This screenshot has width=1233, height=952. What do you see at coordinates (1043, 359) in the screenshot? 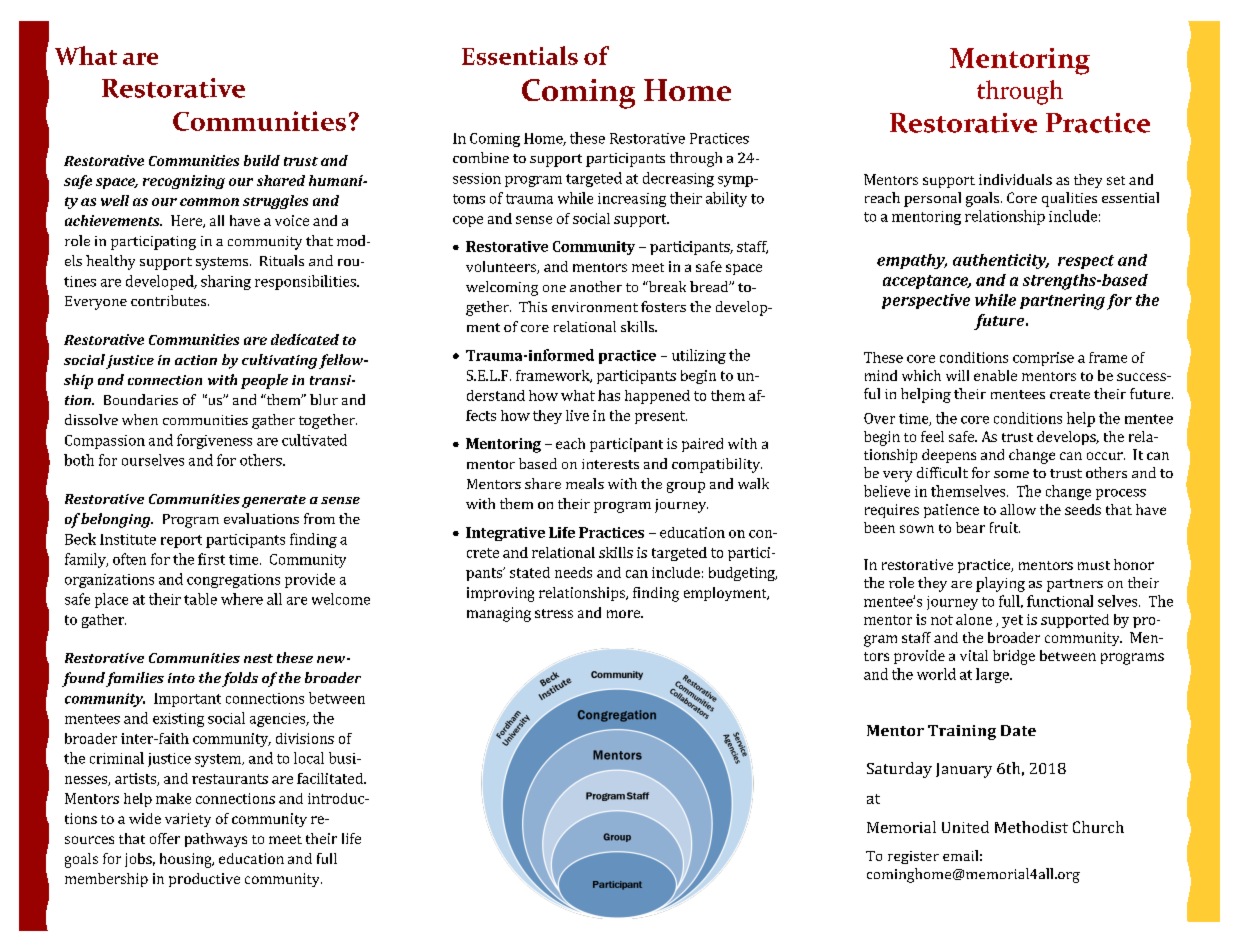
I see `comprise` at bounding box center [1043, 359].
